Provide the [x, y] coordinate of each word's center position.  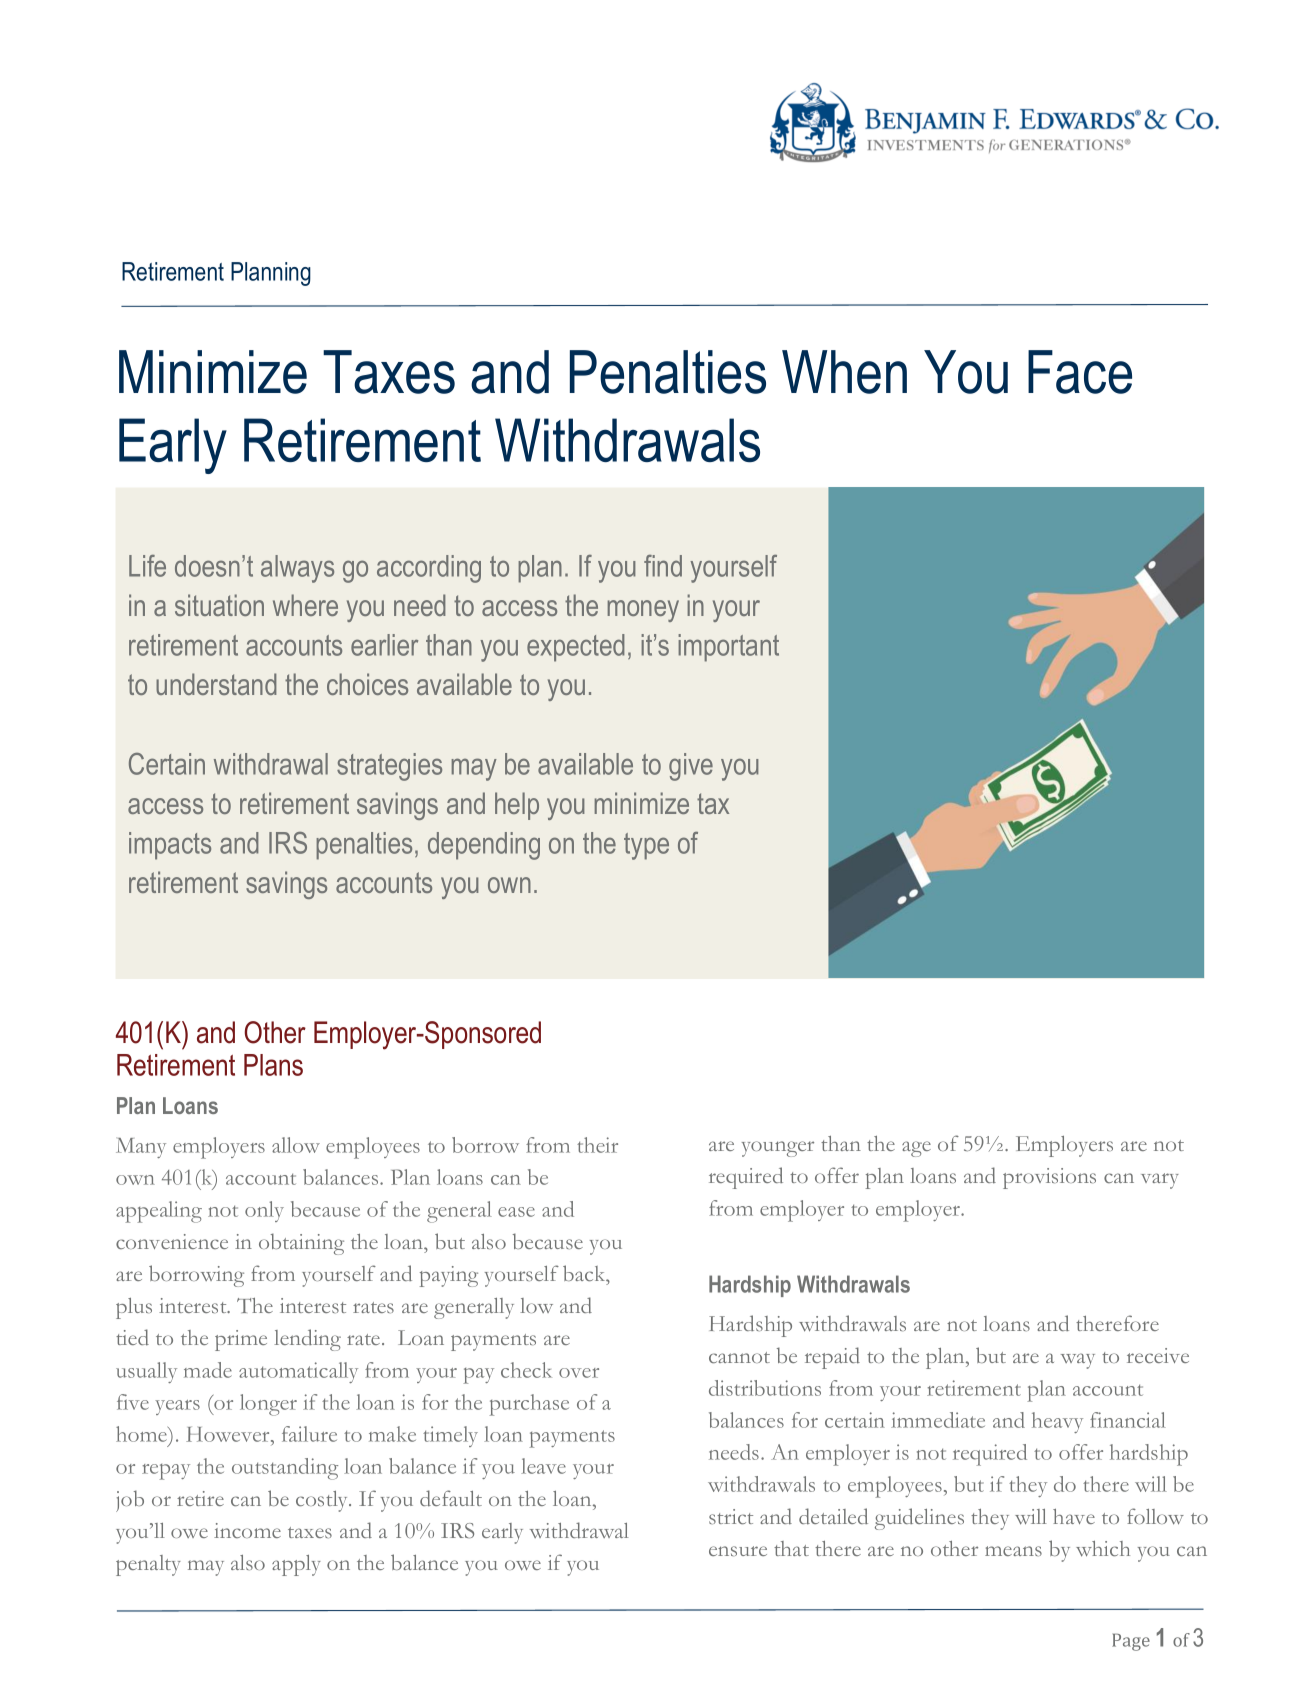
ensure [738, 1551]
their [597, 1145]
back [585, 1273]
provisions [1049, 1178]
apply [296, 1565]
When [844, 372]
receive [1158, 1355]
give [691, 767]
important [728, 648]
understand [216, 684]
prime [241, 1340]
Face [1080, 372]
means [1013, 1551]
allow [296, 1145]
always [297, 569]
